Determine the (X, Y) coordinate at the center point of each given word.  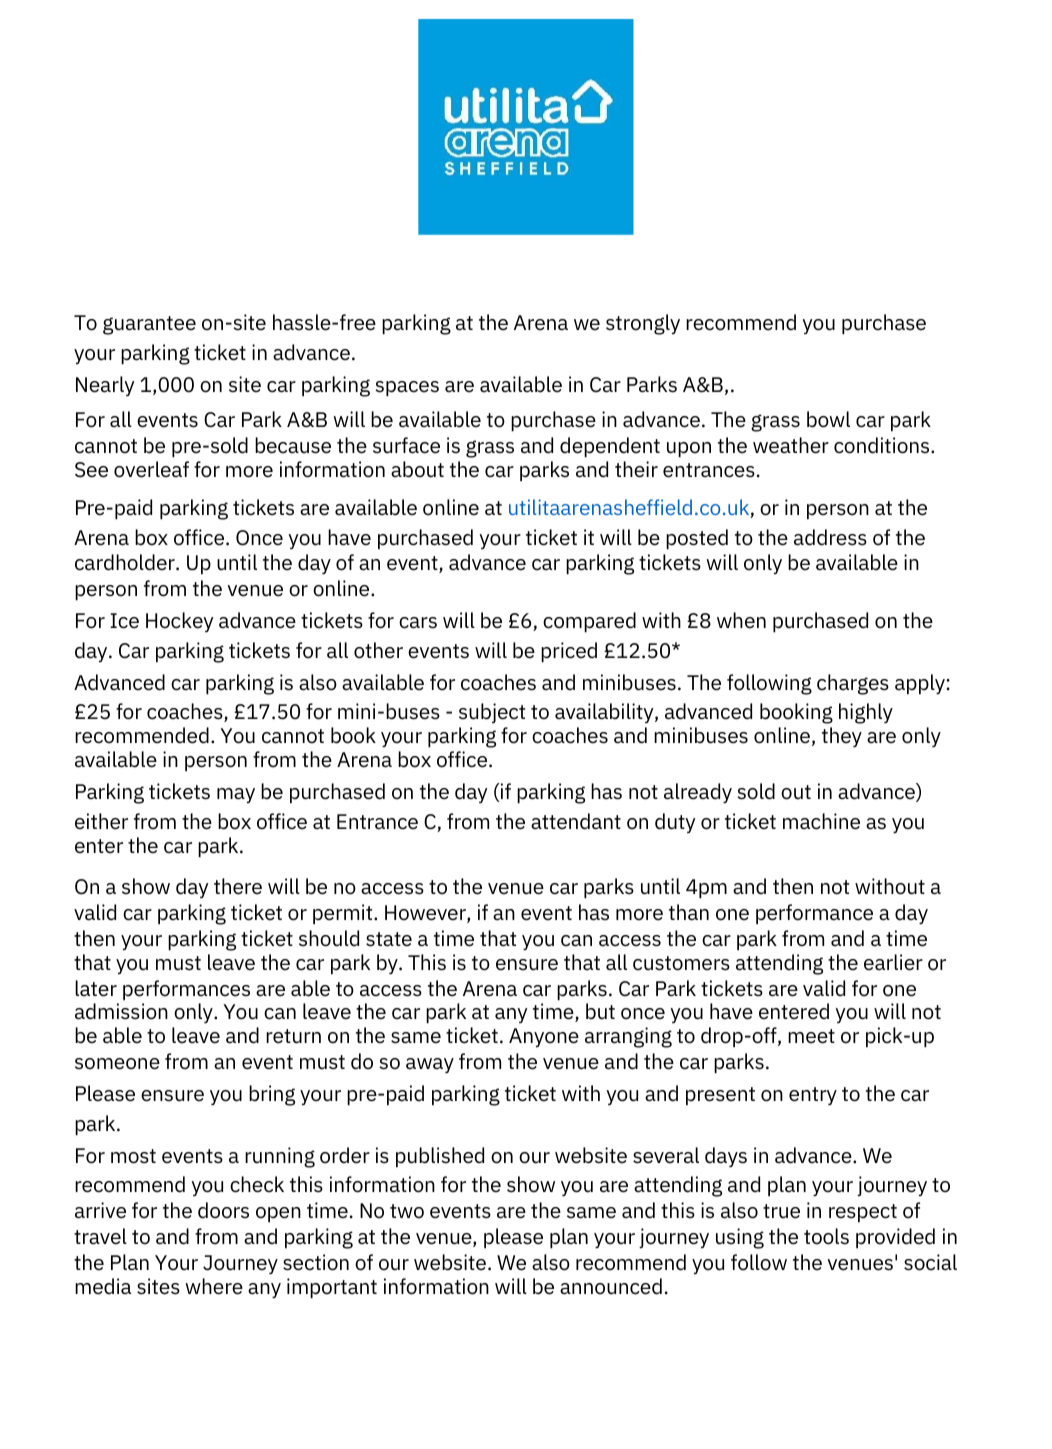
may (236, 796)
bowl (828, 419)
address (830, 537)
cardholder (126, 562)
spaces (407, 389)
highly (866, 713)
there (238, 886)
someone (117, 1064)
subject (492, 713)
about (417, 469)
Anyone (544, 1038)
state (389, 939)
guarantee (149, 325)
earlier (893, 962)
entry (813, 1096)
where (214, 1286)
